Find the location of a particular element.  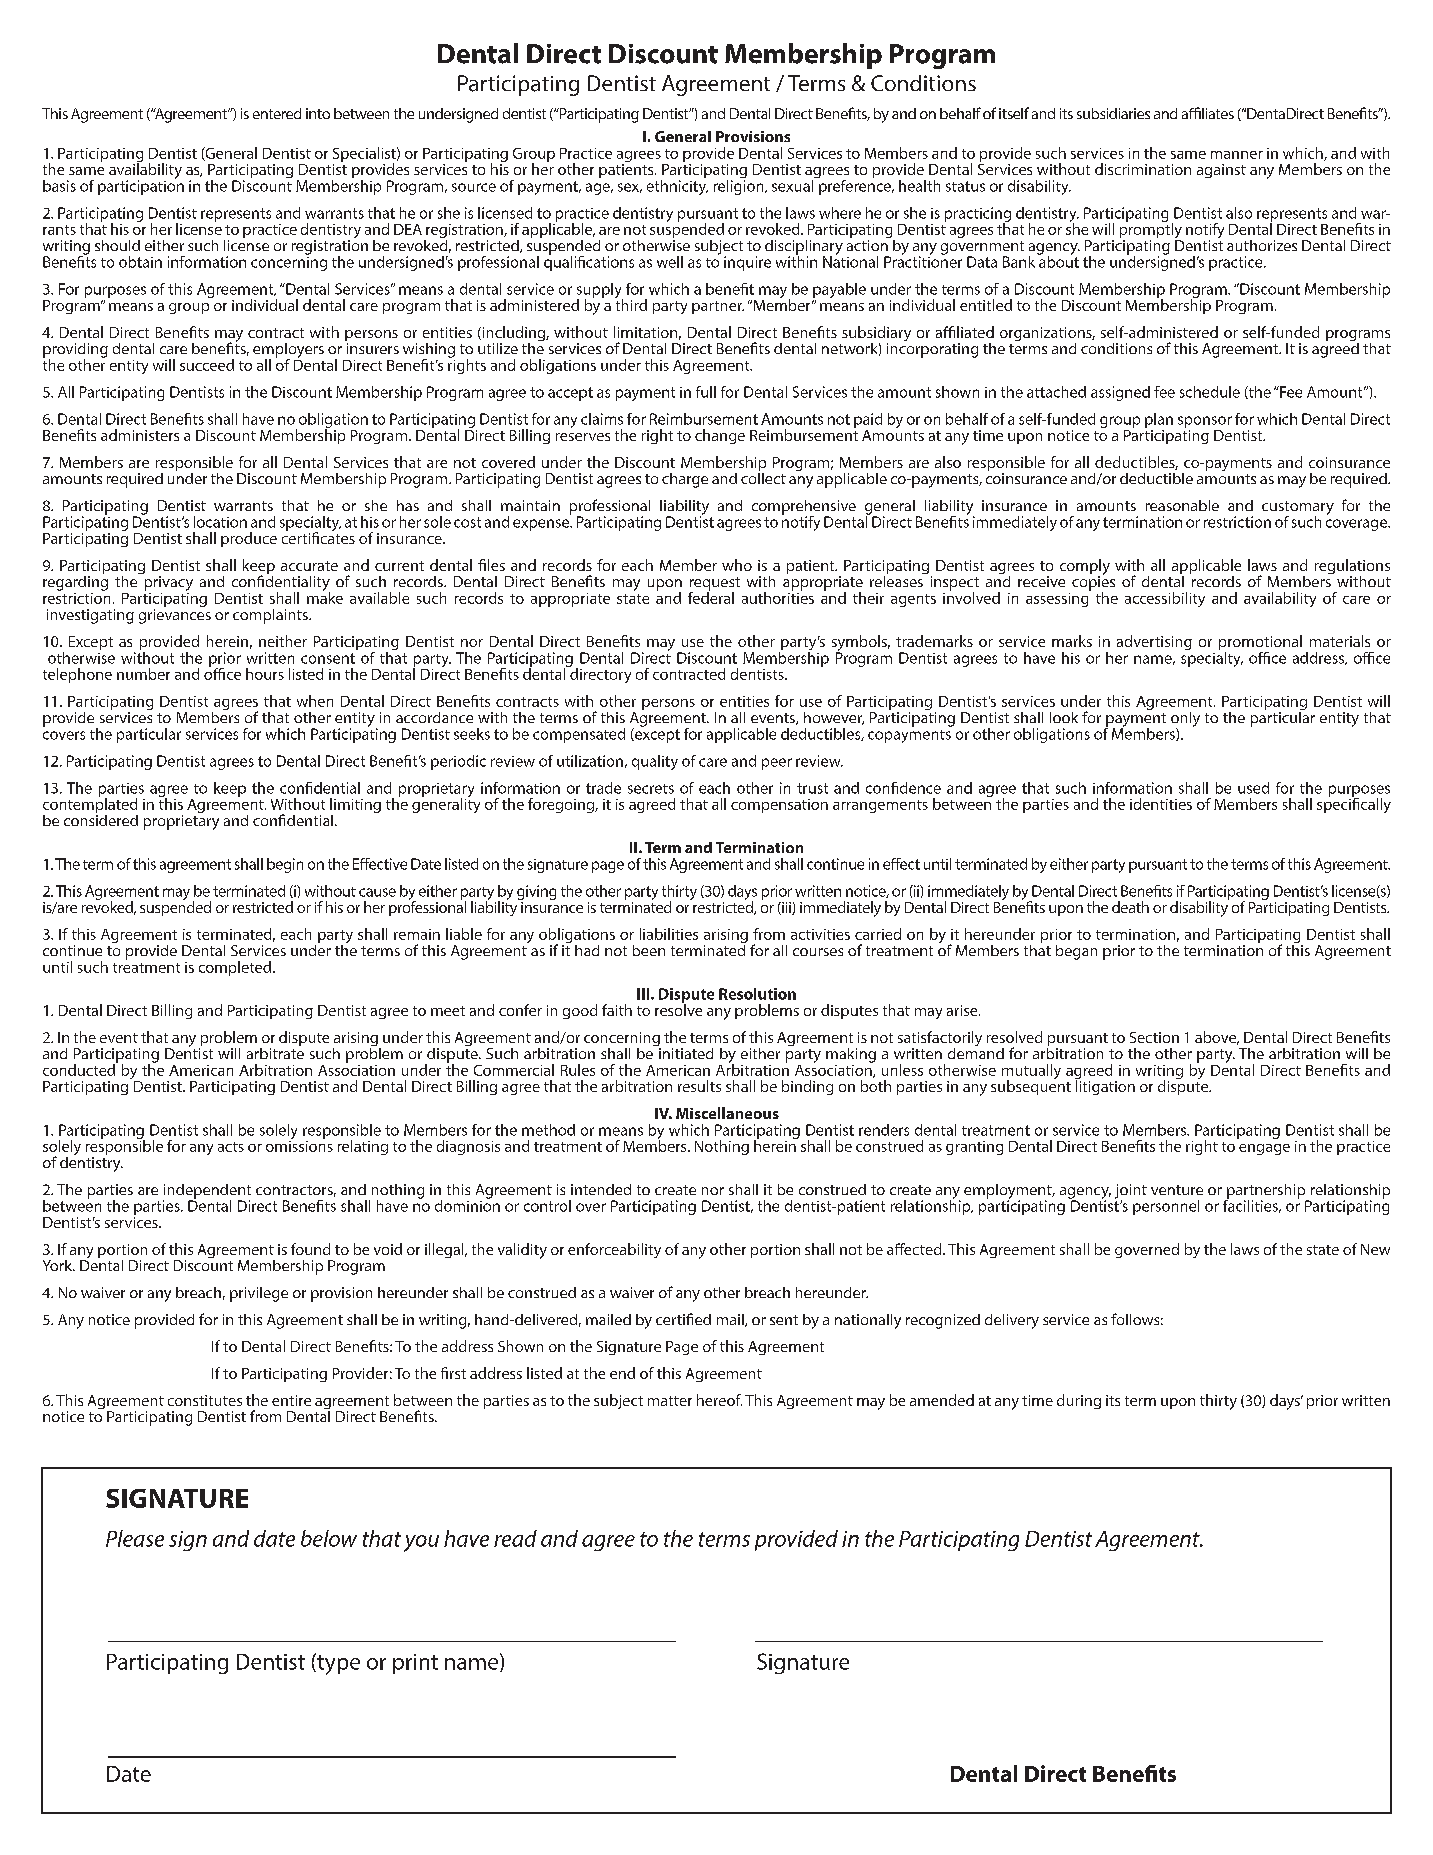

religion is located at coordinates (740, 186).
